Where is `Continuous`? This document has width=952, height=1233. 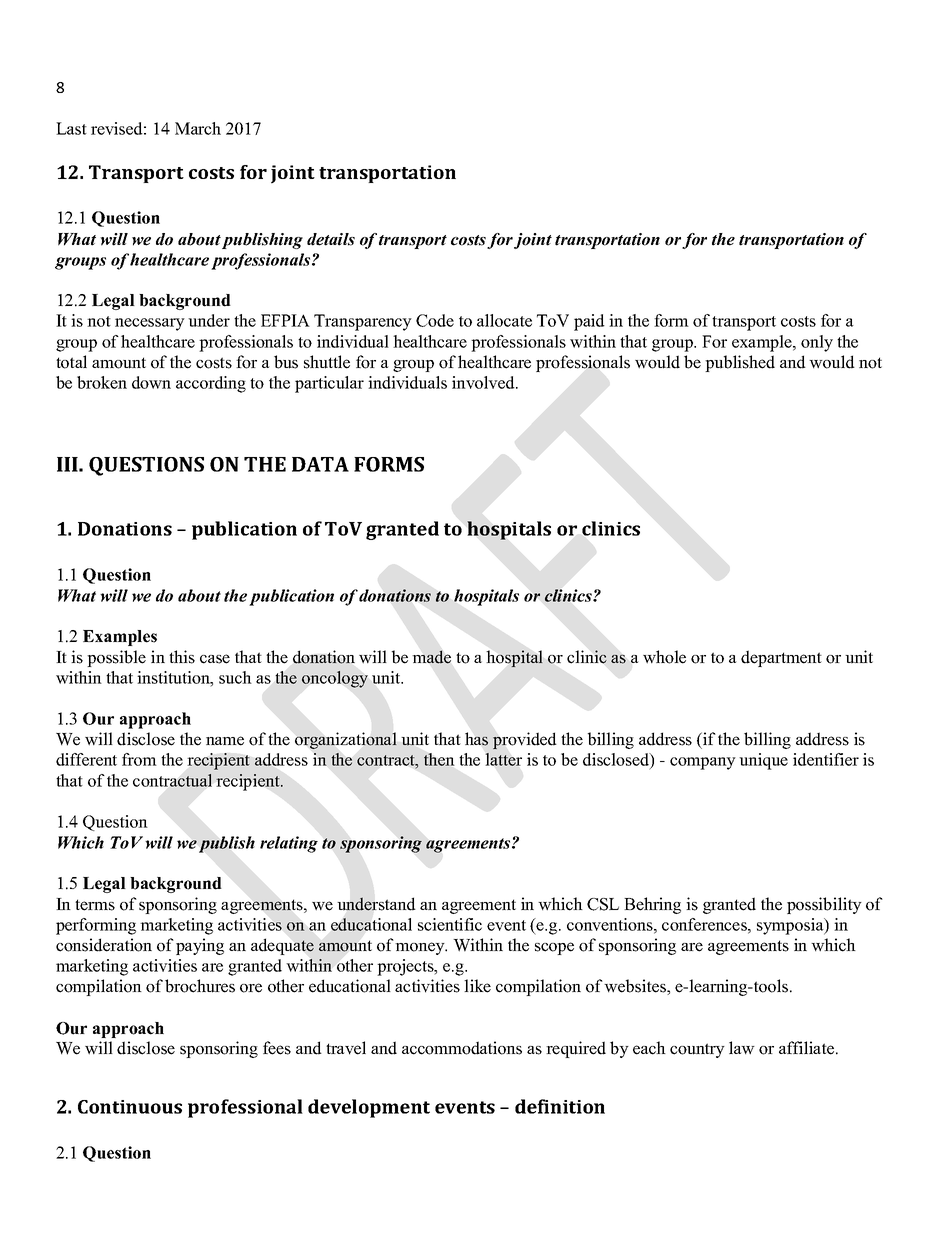
Continuous is located at coordinates (130, 1107).
